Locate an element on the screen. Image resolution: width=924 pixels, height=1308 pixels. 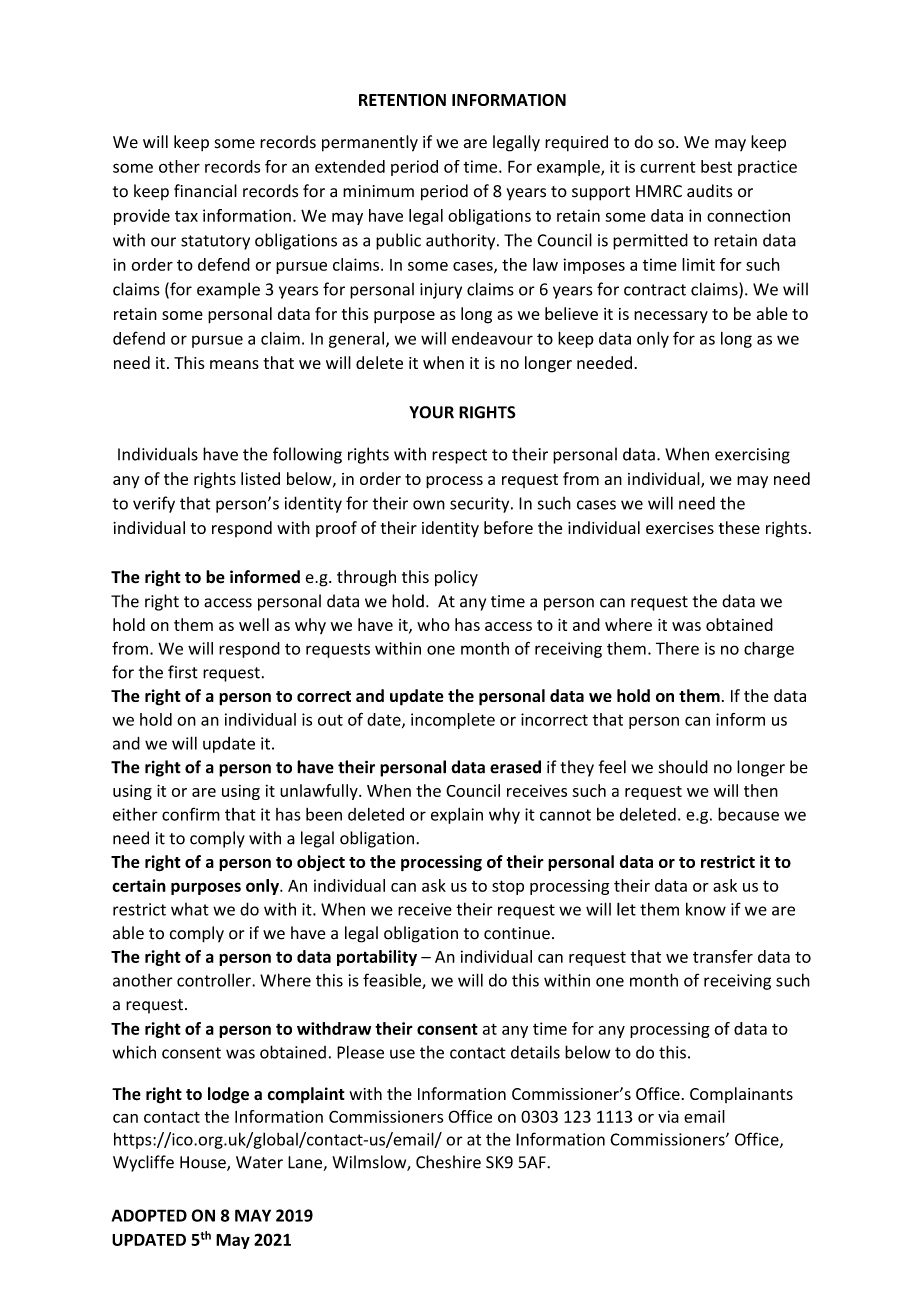
best is located at coordinates (716, 166).
